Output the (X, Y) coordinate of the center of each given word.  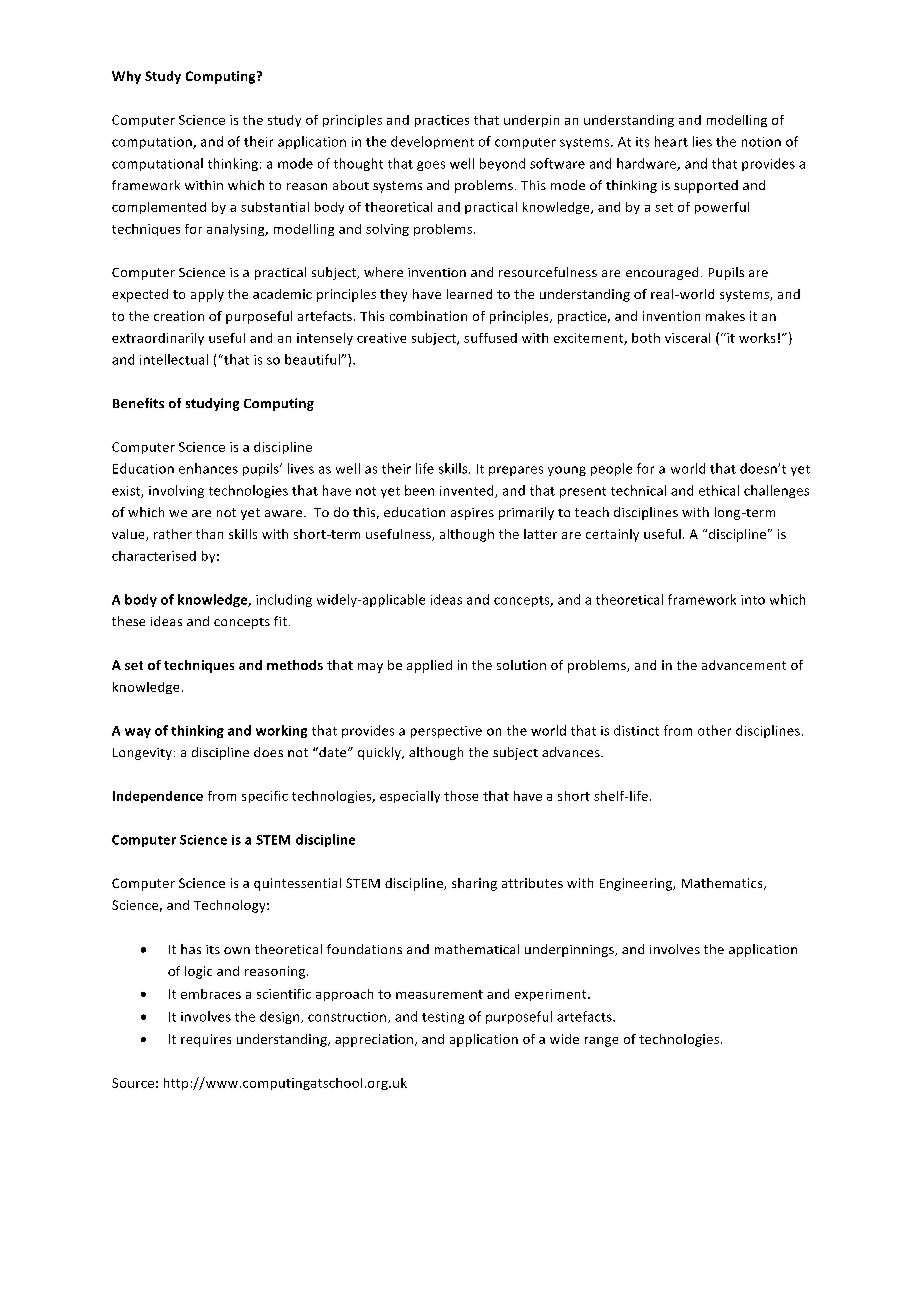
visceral (687, 338)
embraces (211, 994)
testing (443, 1018)
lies (702, 141)
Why (126, 77)
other (714, 730)
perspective (446, 732)
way (138, 733)
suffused (490, 338)
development (432, 142)
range (601, 1042)
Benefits (138, 403)
